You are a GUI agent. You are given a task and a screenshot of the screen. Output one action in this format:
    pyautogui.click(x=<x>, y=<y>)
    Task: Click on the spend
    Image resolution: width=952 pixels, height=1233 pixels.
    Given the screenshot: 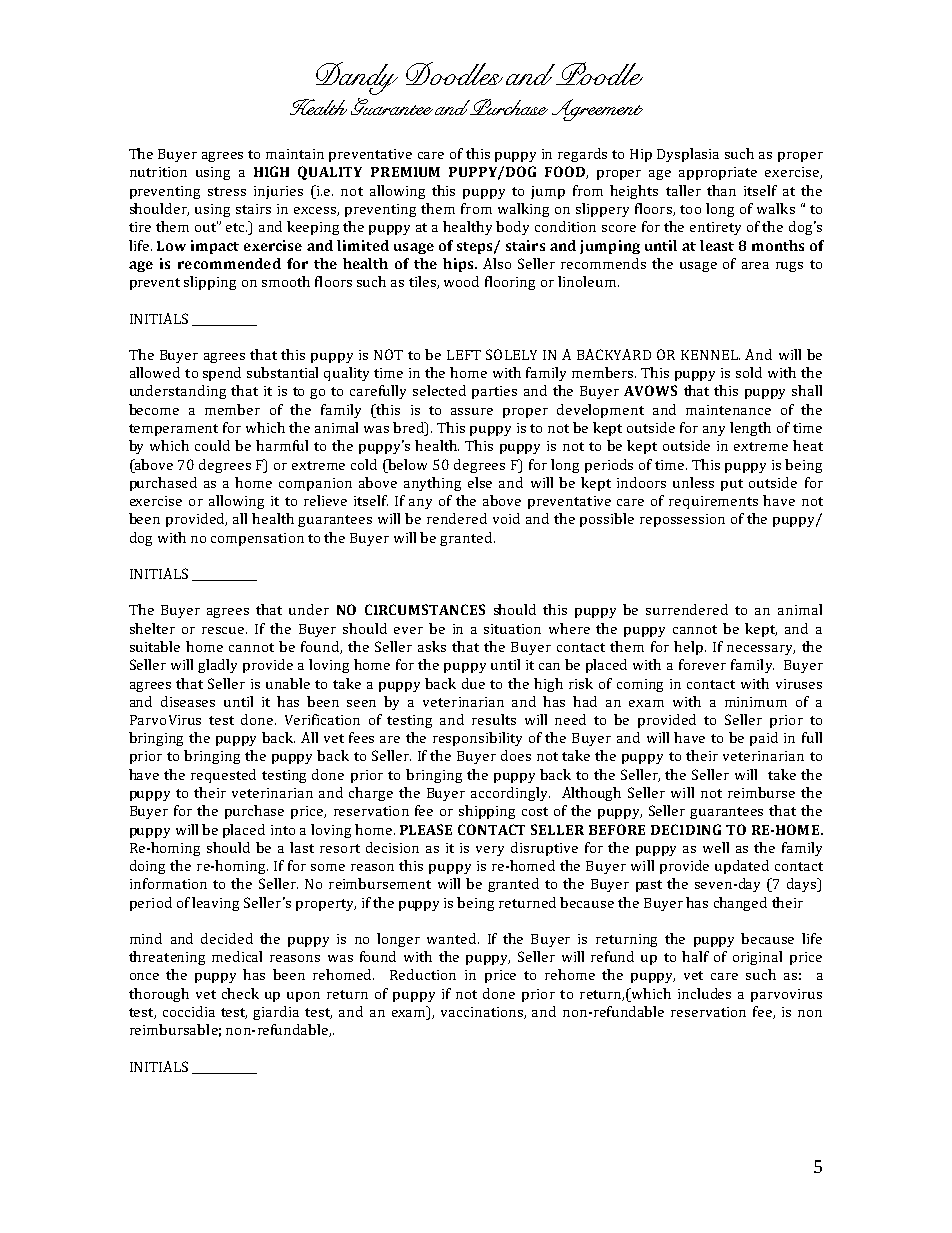 What is the action you would take?
    pyautogui.click(x=222, y=374)
